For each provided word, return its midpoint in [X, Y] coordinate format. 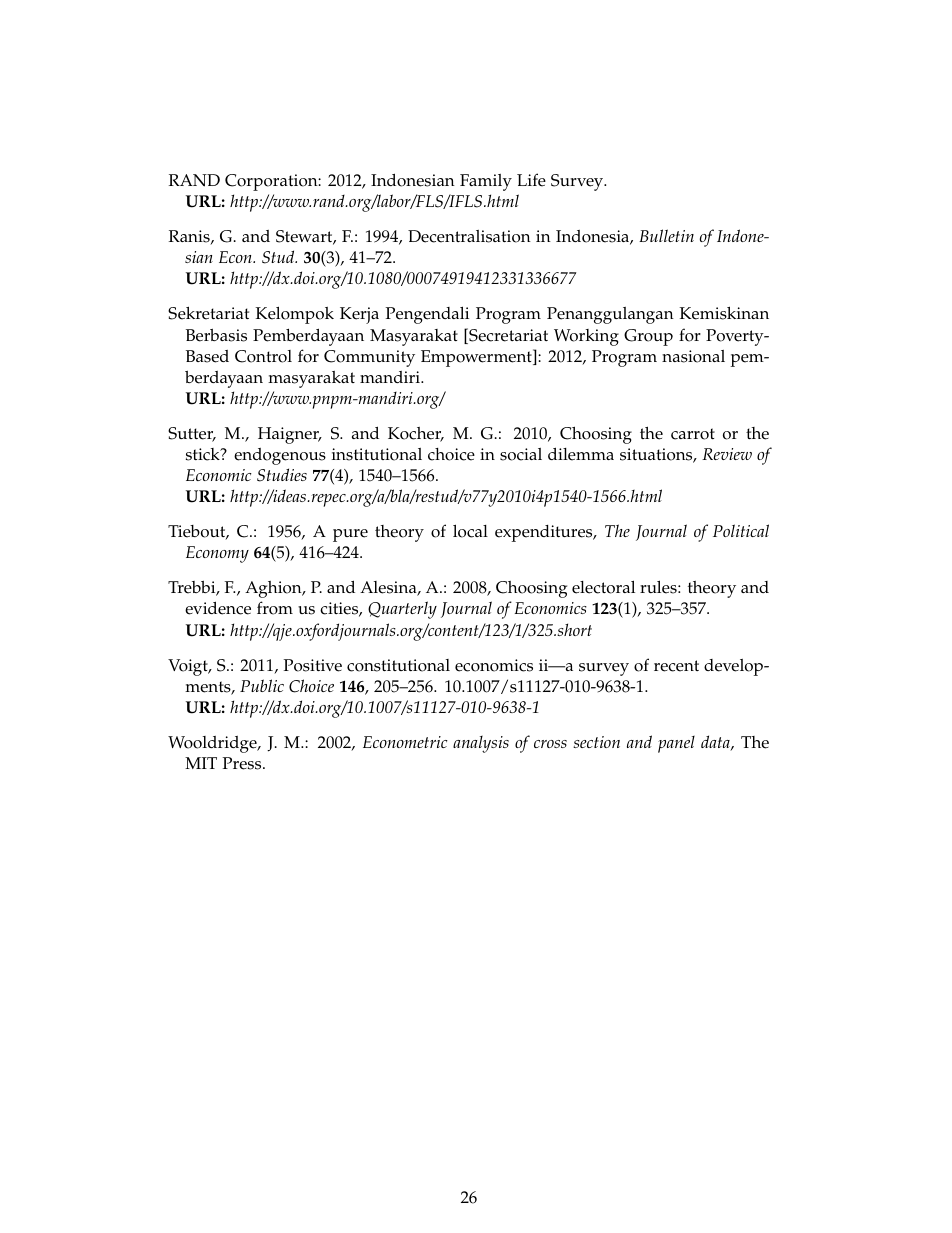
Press [243, 763]
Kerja [359, 315]
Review [727, 454]
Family [486, 182]
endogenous [280, 456]
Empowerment [477, 358]
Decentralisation [469, 236]
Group [648, 337]
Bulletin [666, 235]
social [521, 454]
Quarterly [402, 610]
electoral [603, 587]
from [275, 608]
